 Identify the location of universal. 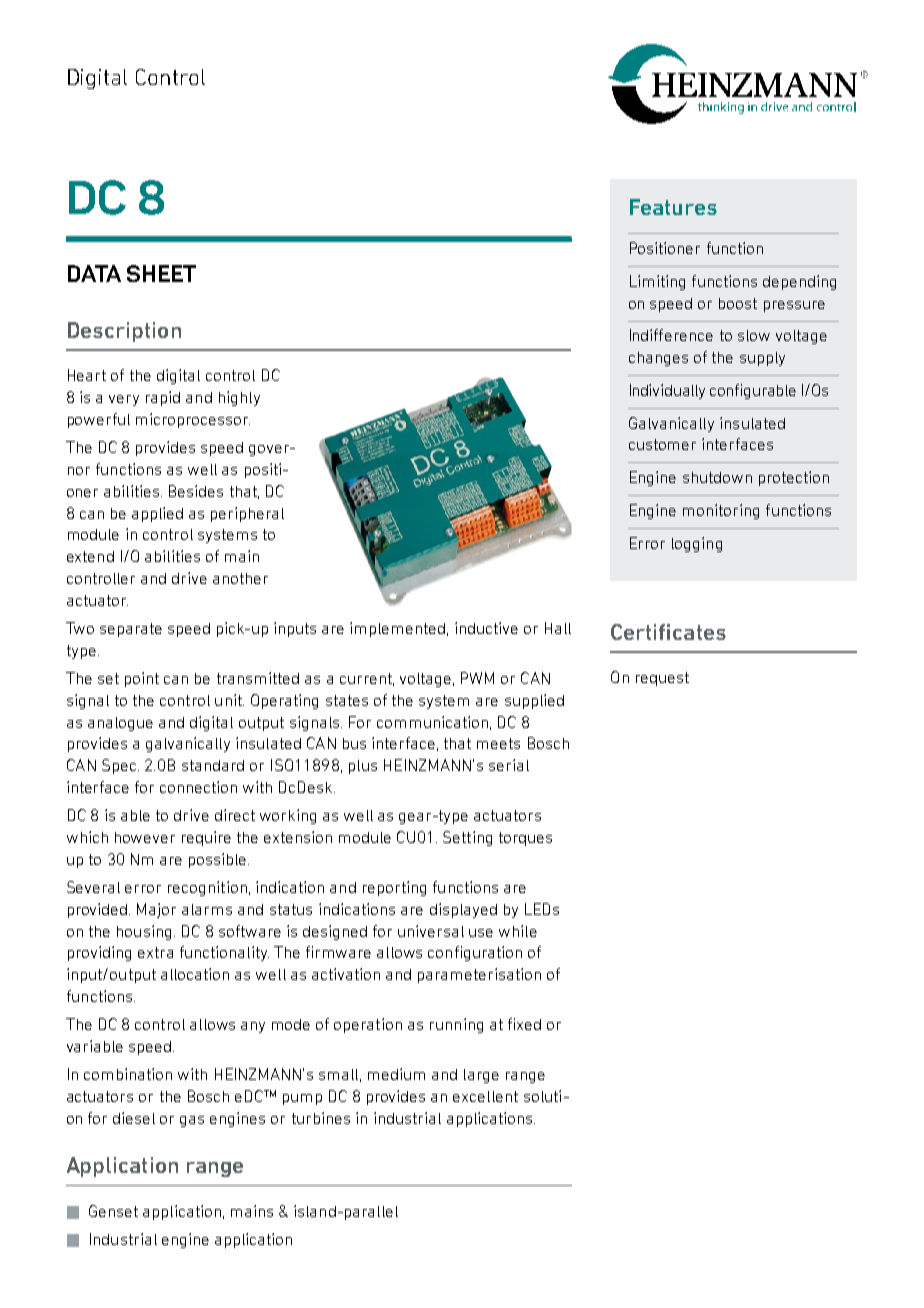
(431, 931).
